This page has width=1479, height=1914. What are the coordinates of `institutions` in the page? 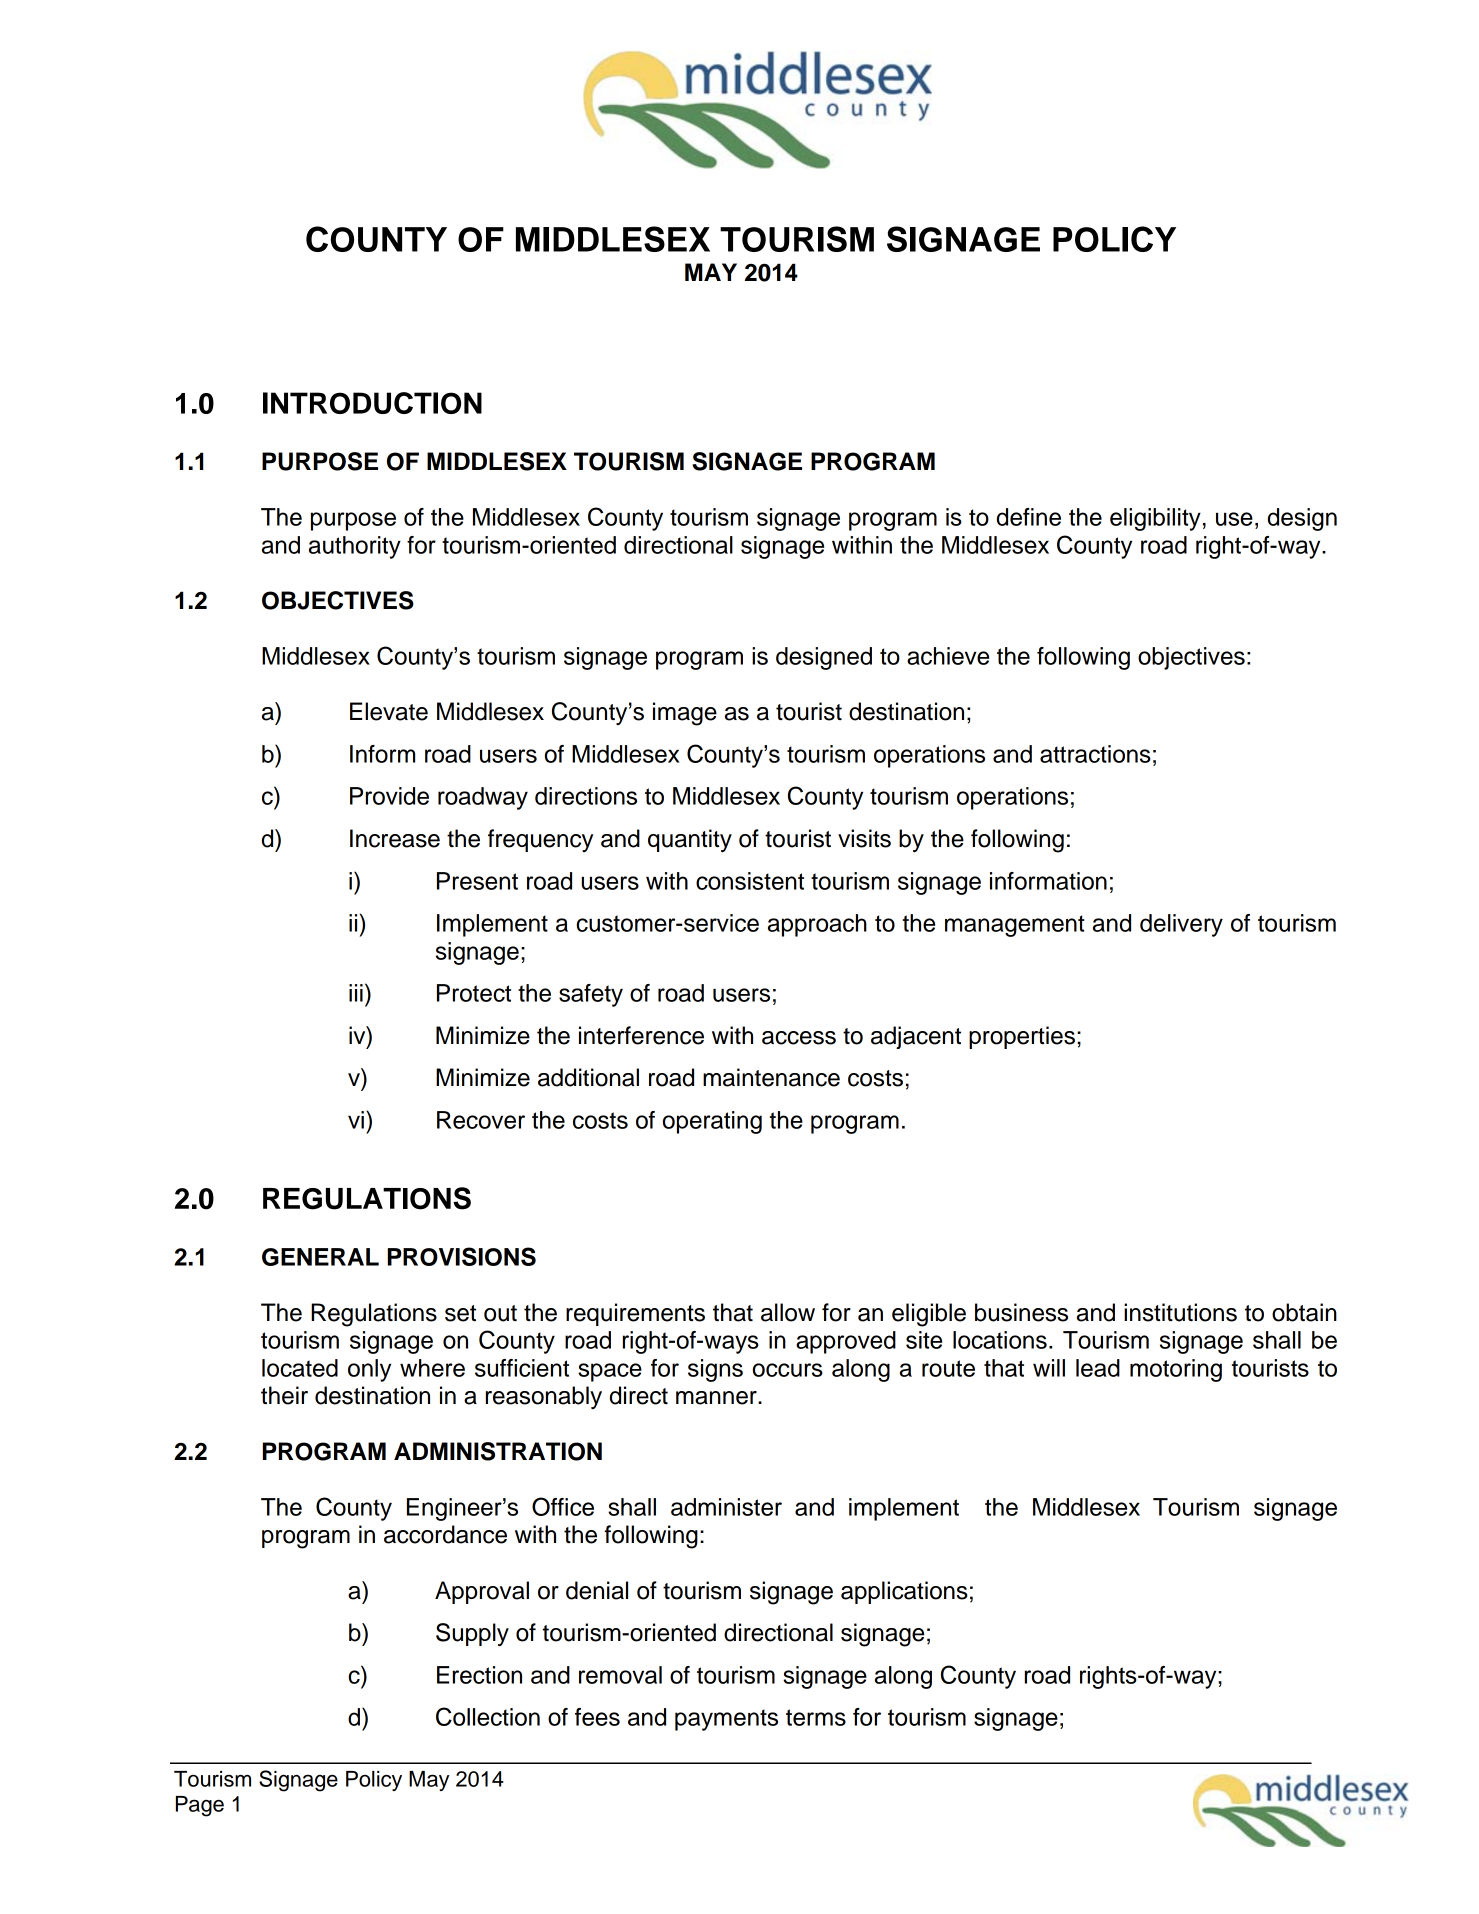 It's located at (1180, 1312).
